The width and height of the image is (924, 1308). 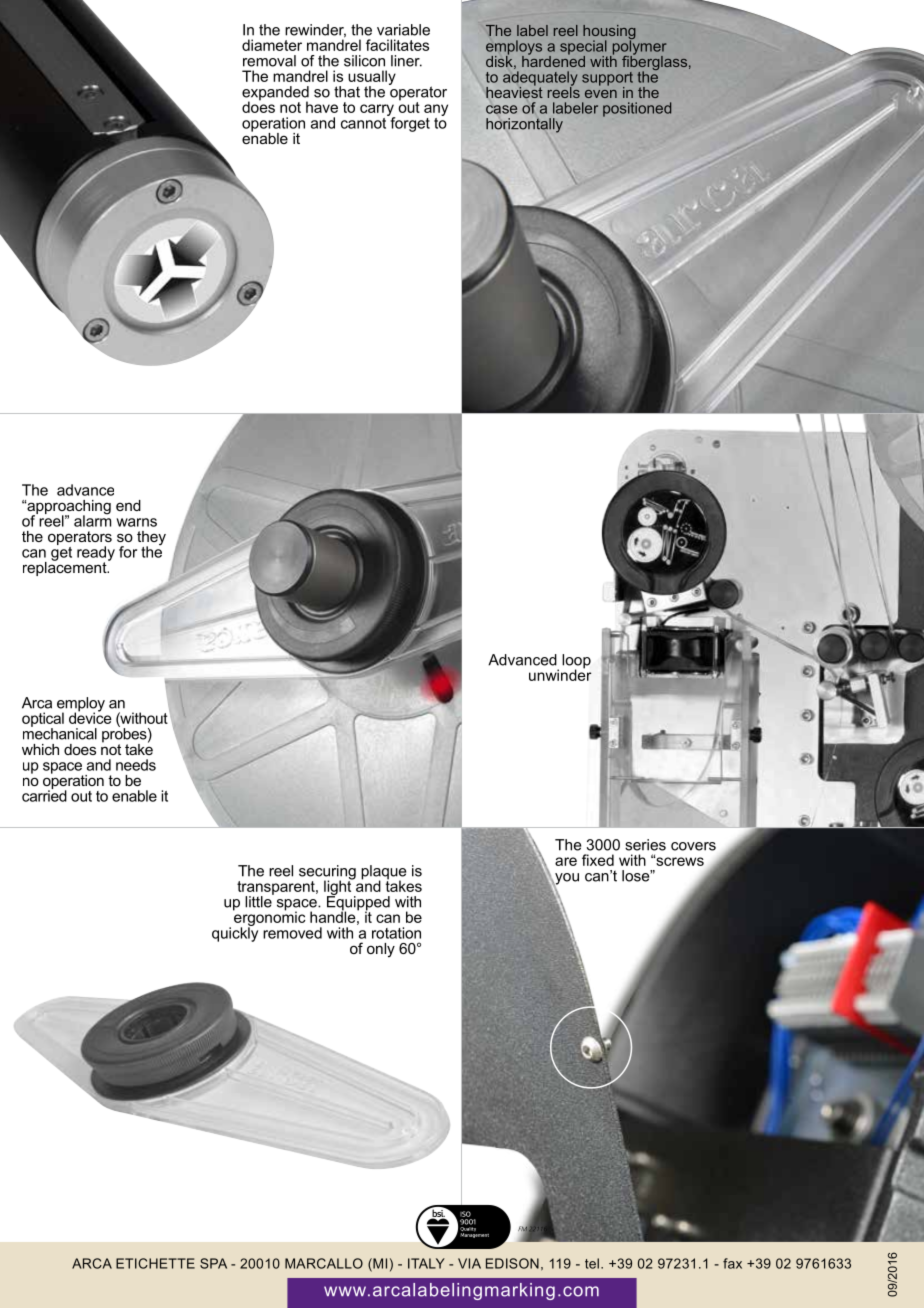 What do you see at coordinates (426, 1263) in the image?
I see `ITALY` at bounding box center [426, 1263].
